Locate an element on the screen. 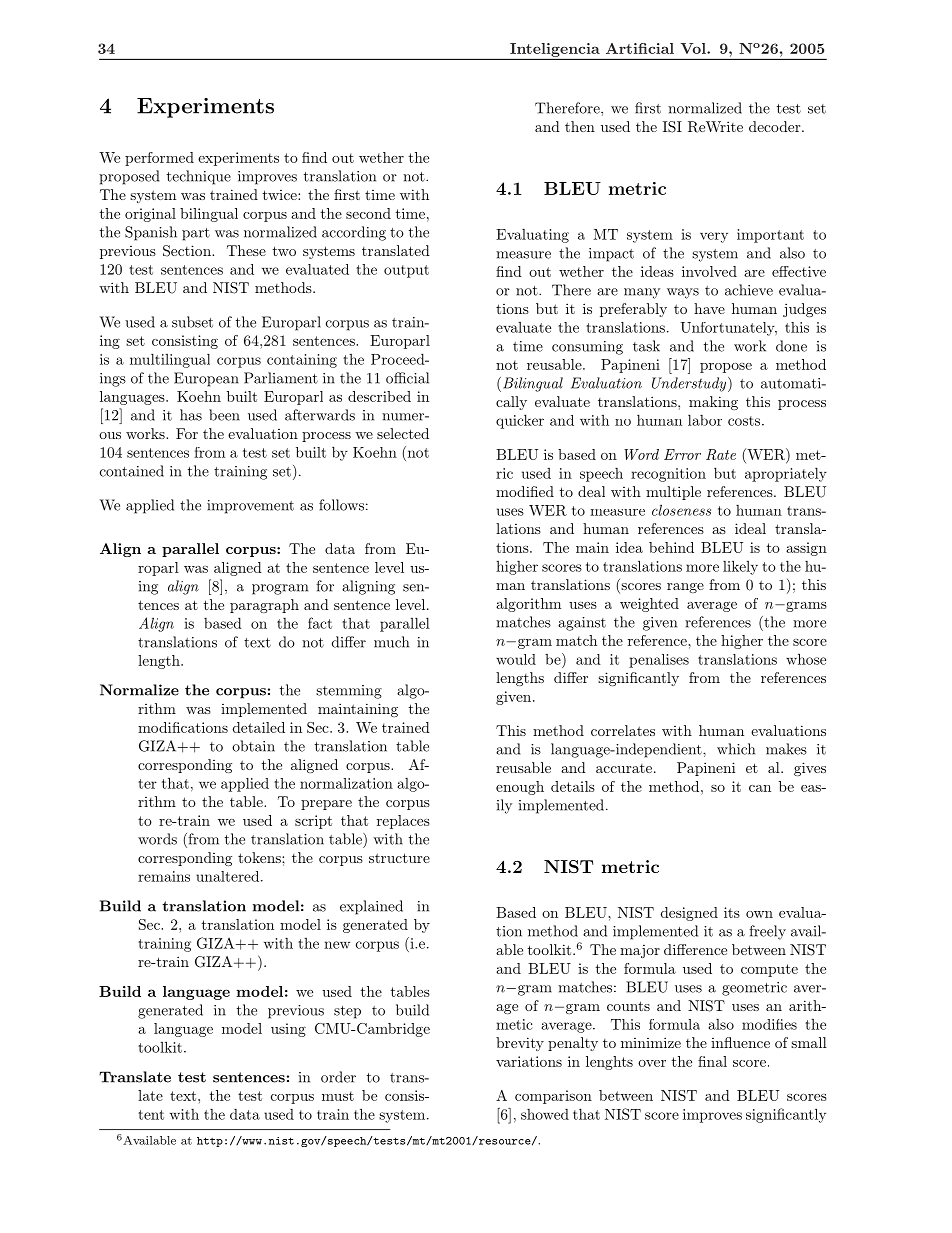 The height and width of the screenshot is (1233, 952). obtain is located at coordinates (253, 746).
